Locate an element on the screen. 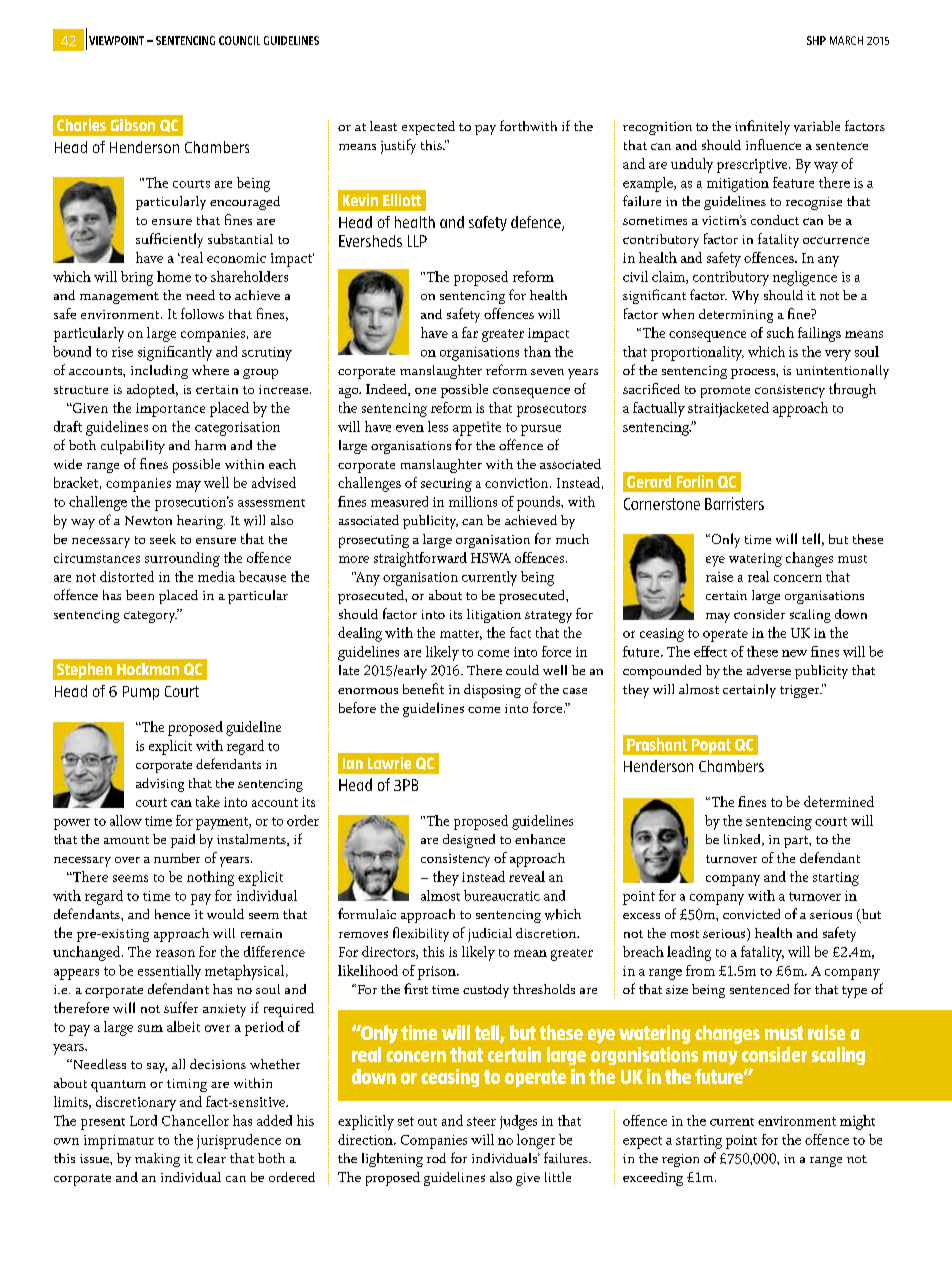 The height and width of the screenshot is (1263, 952). effect is located at coordinates (710, 651).
